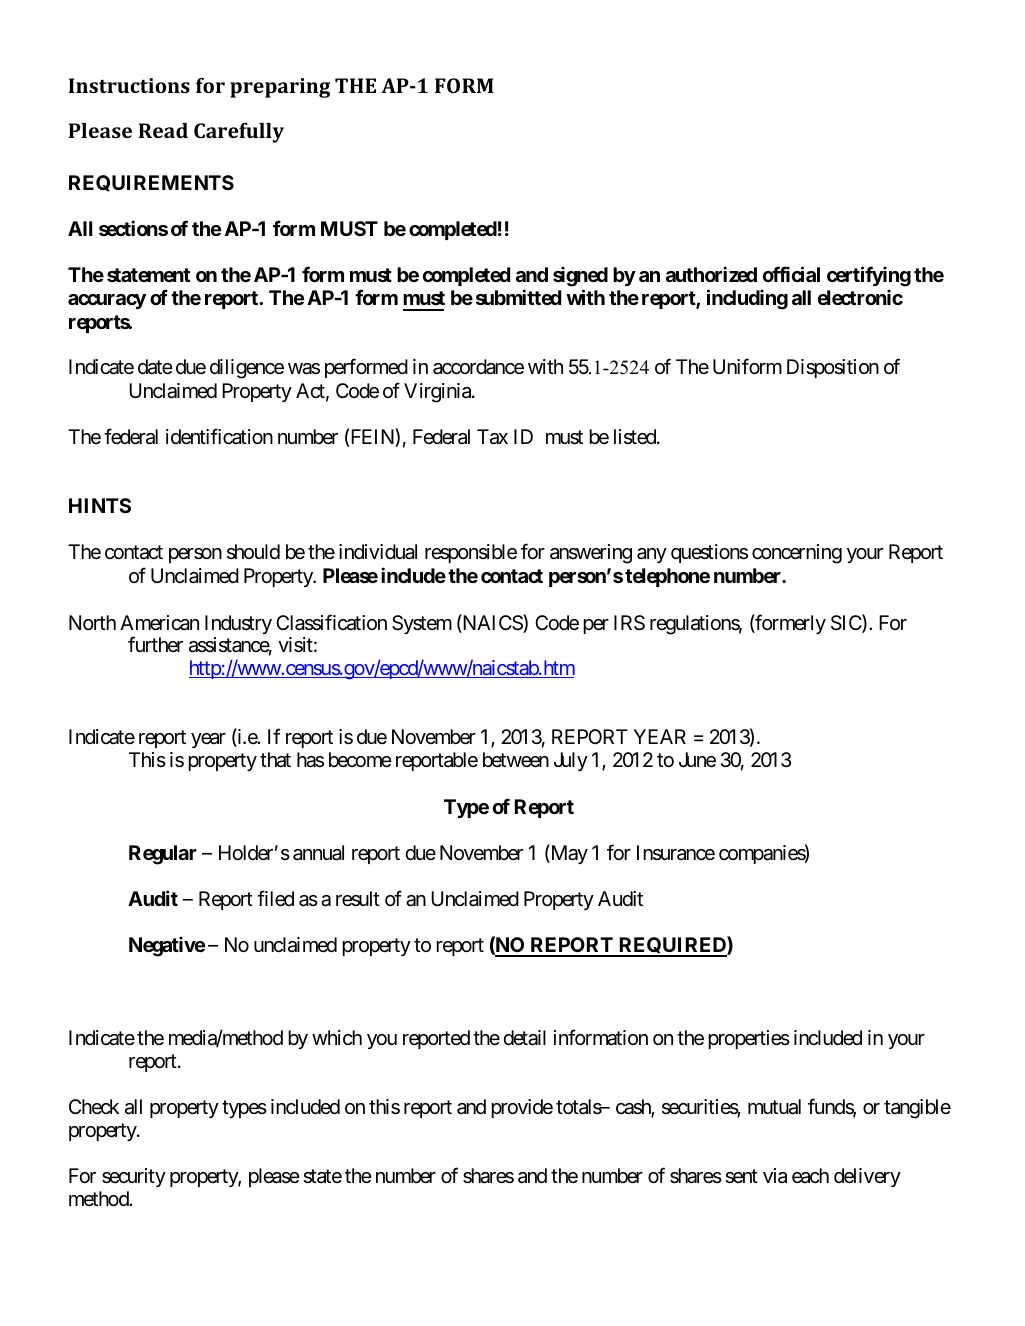 This screenshot has height=1326, width=1025. Describe the element at coordinates (438, 393) in the screenshot. I see `Virginia` at that location.
